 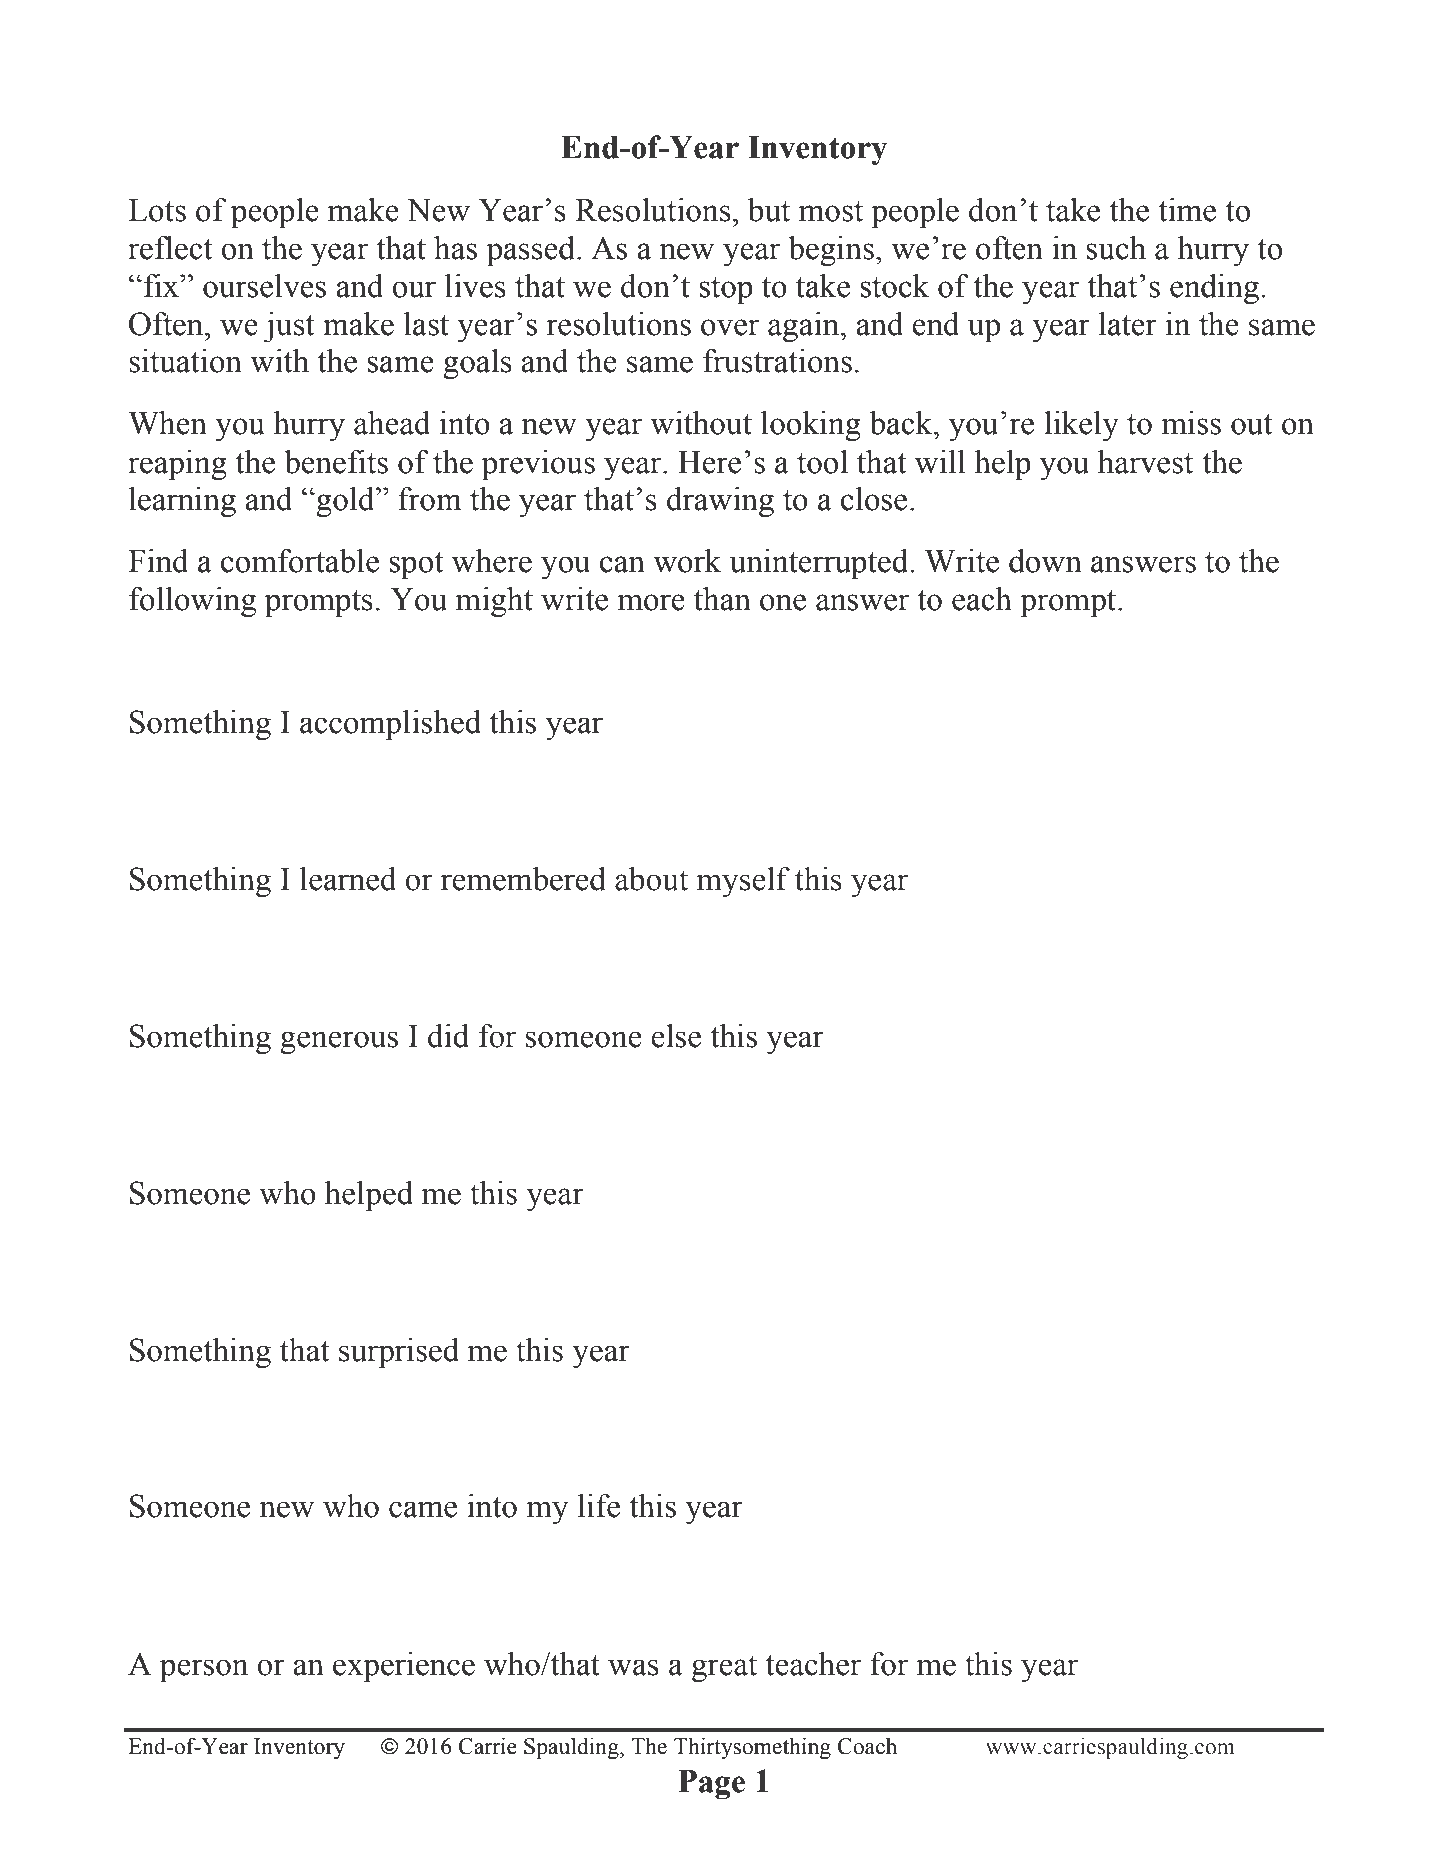 What do you see at coordinates (1116, 248) in the screenshot?
I see `such` at bounding box center [1116, 248].
